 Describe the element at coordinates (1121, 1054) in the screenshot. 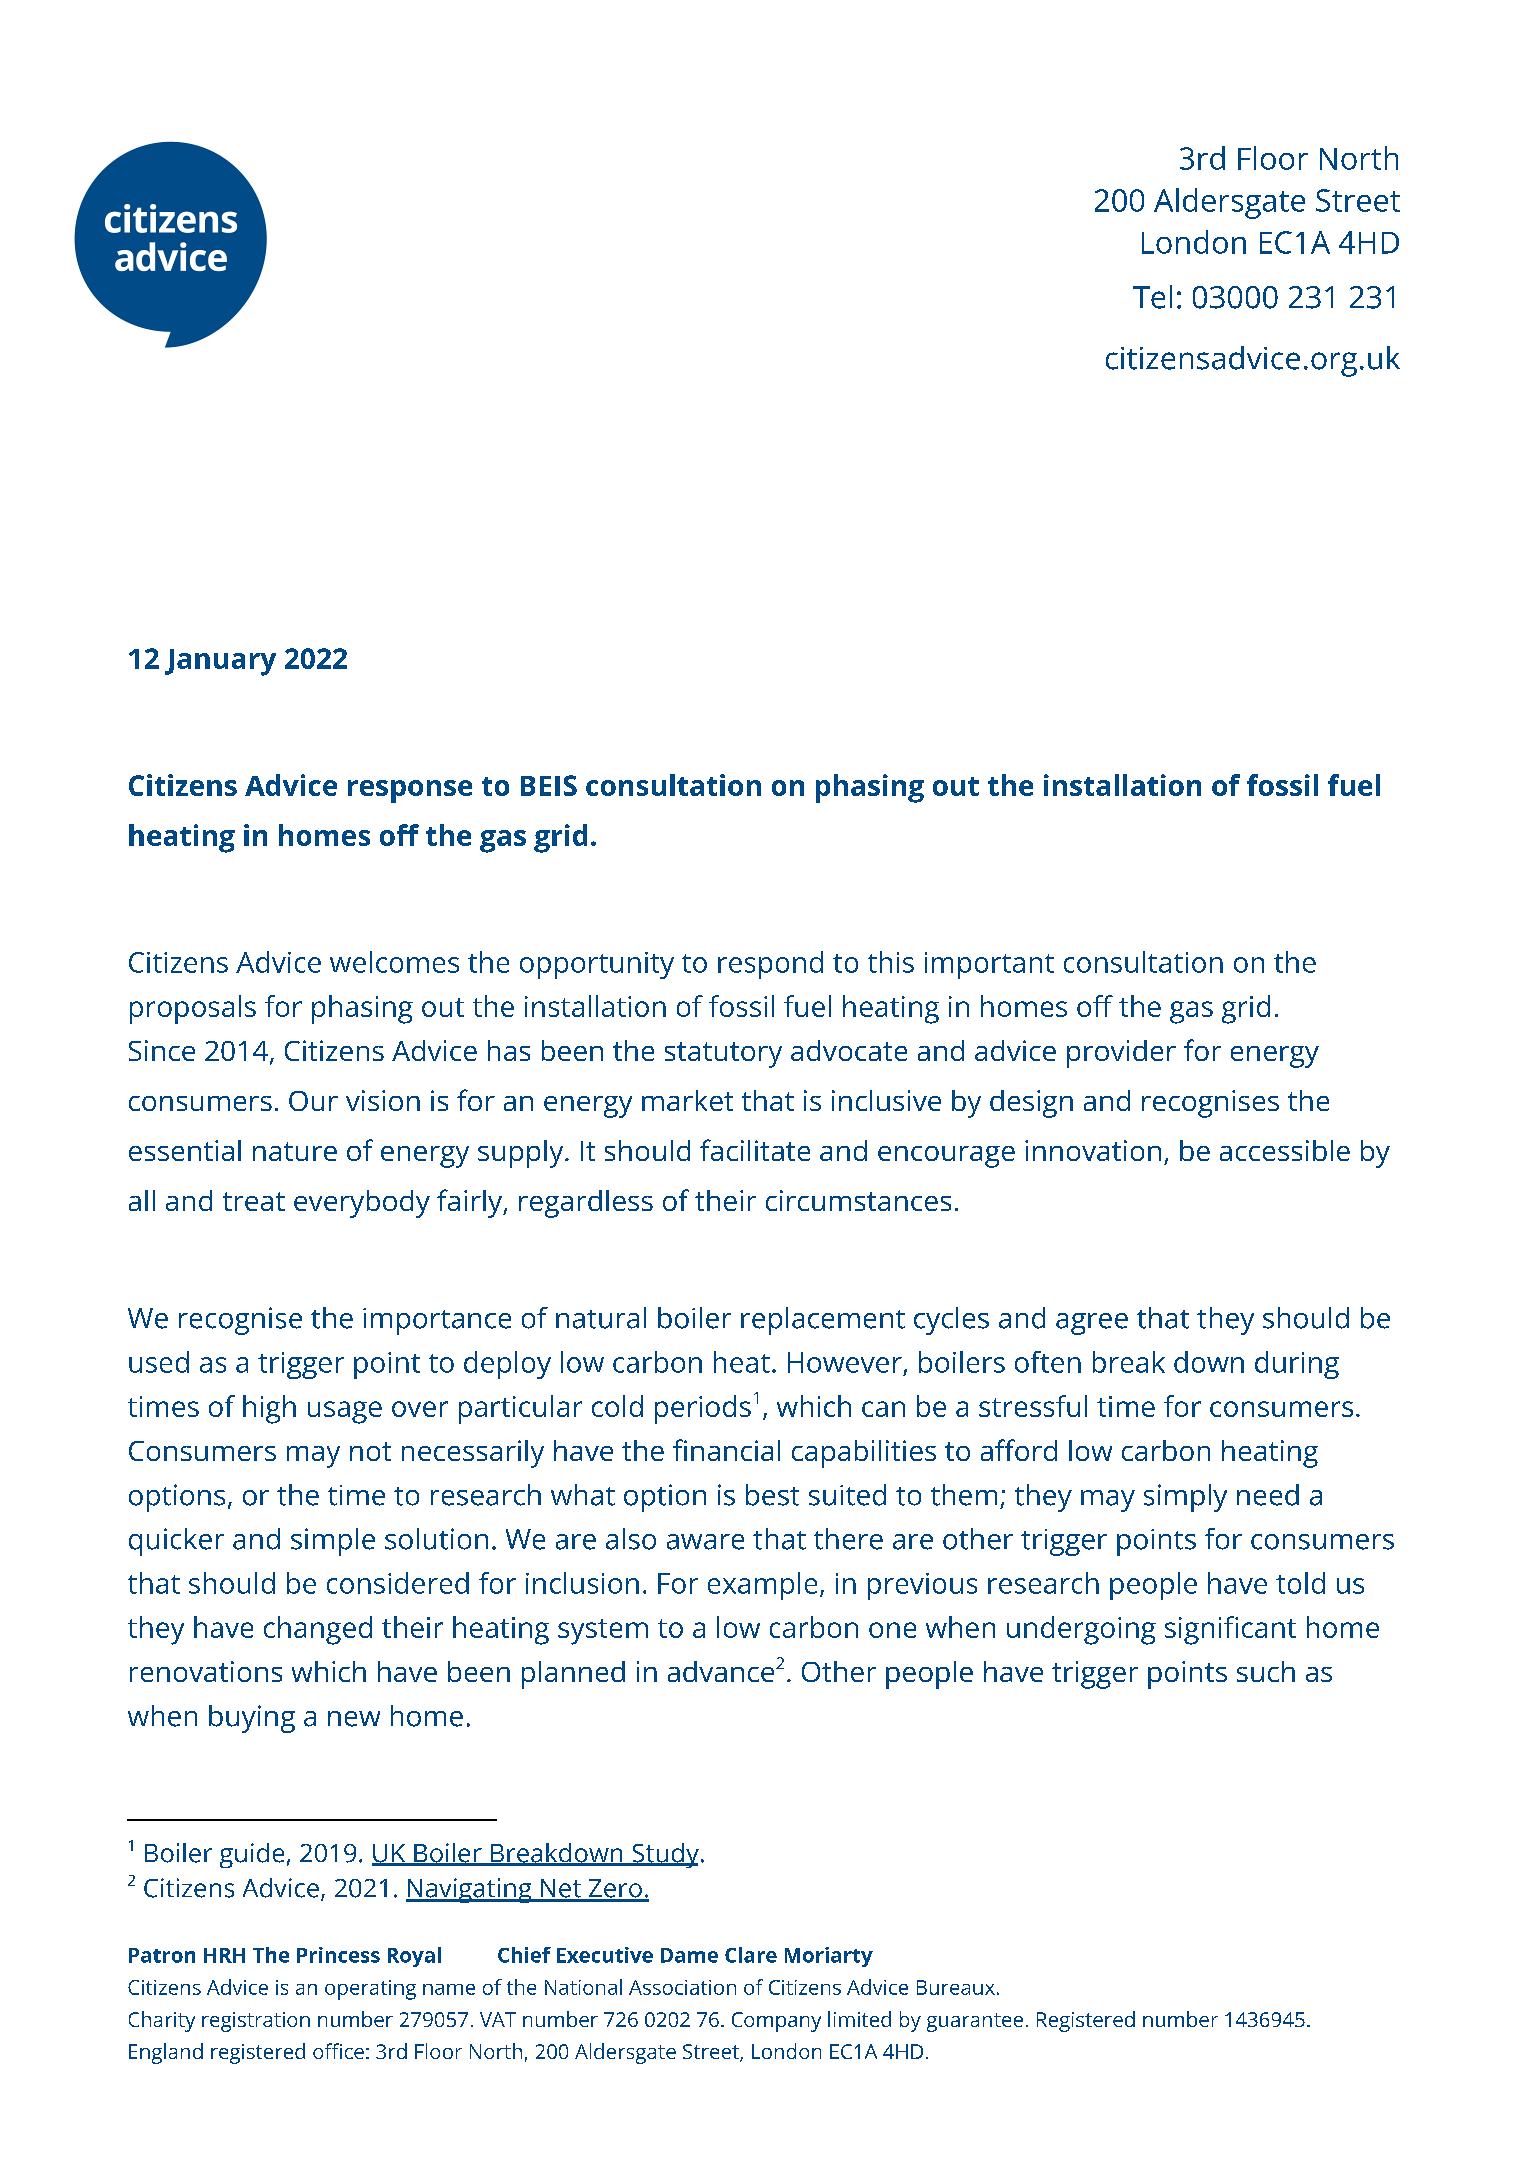

I see `provider` at that location.
